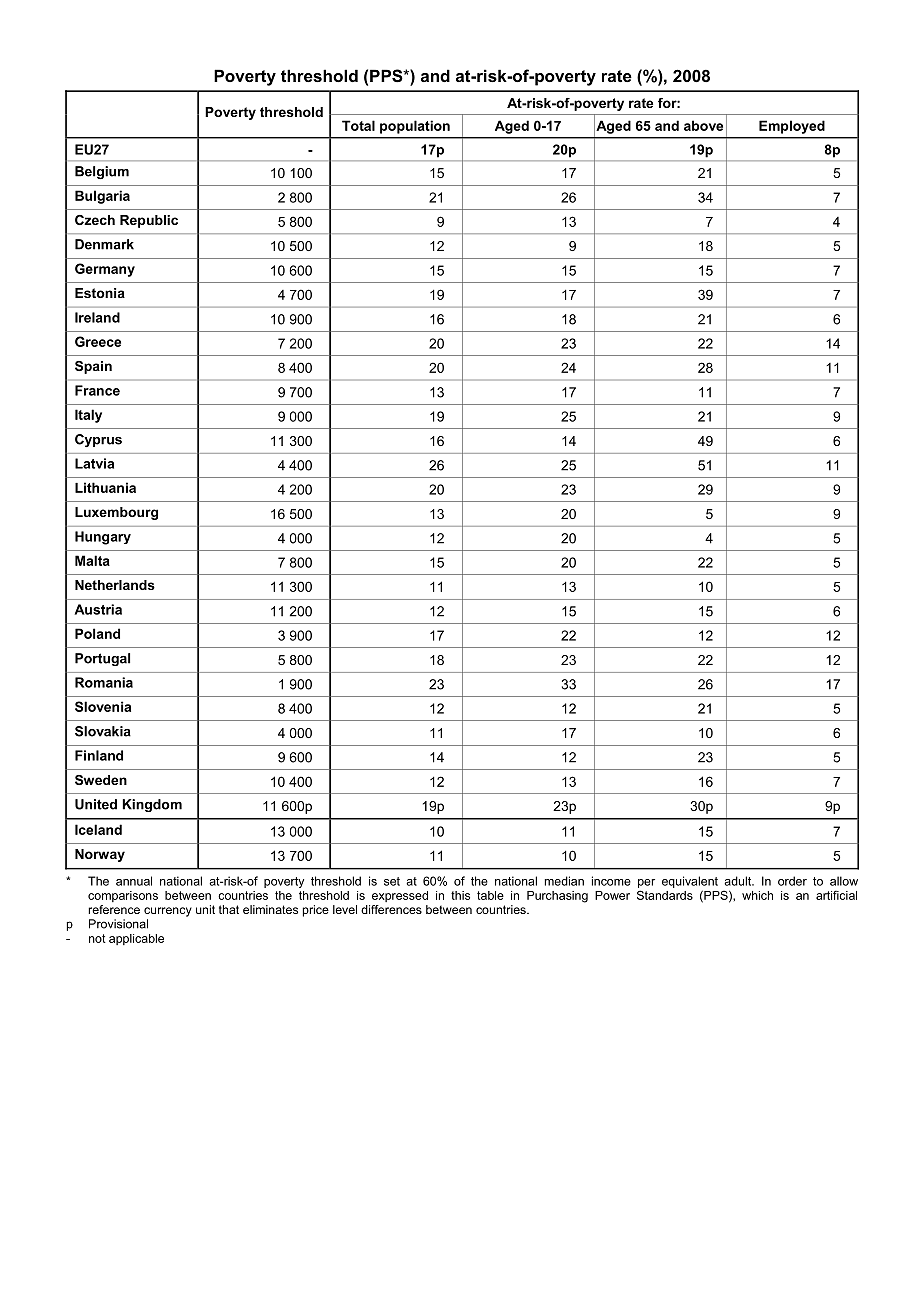  What do you see at coordinates (102, 172) in the document?
I see `Belgium` at bounding box center [102, 172].
